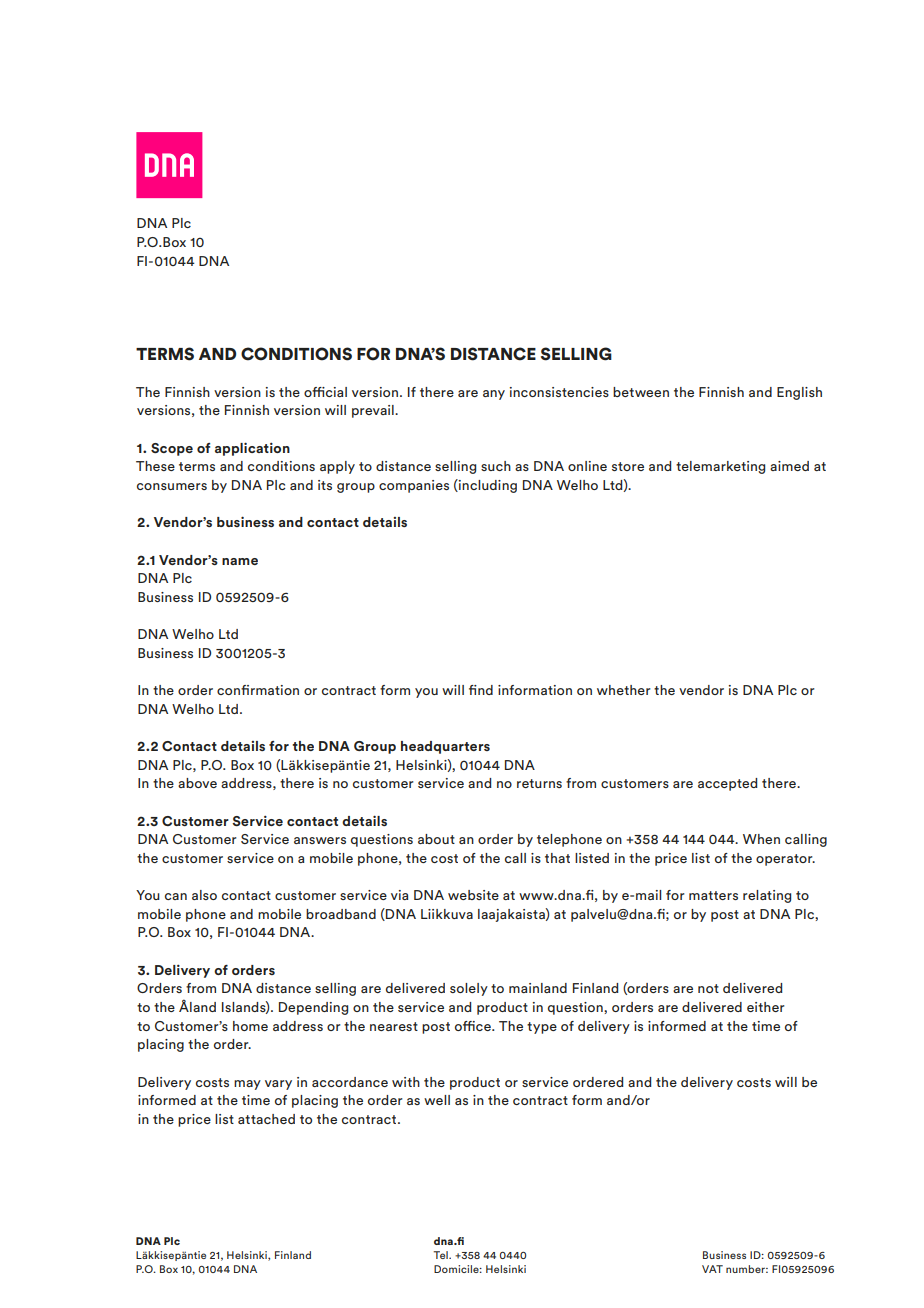  Describe the element at coordinates (266, 1119) in the document. I see `attached` at that location.
